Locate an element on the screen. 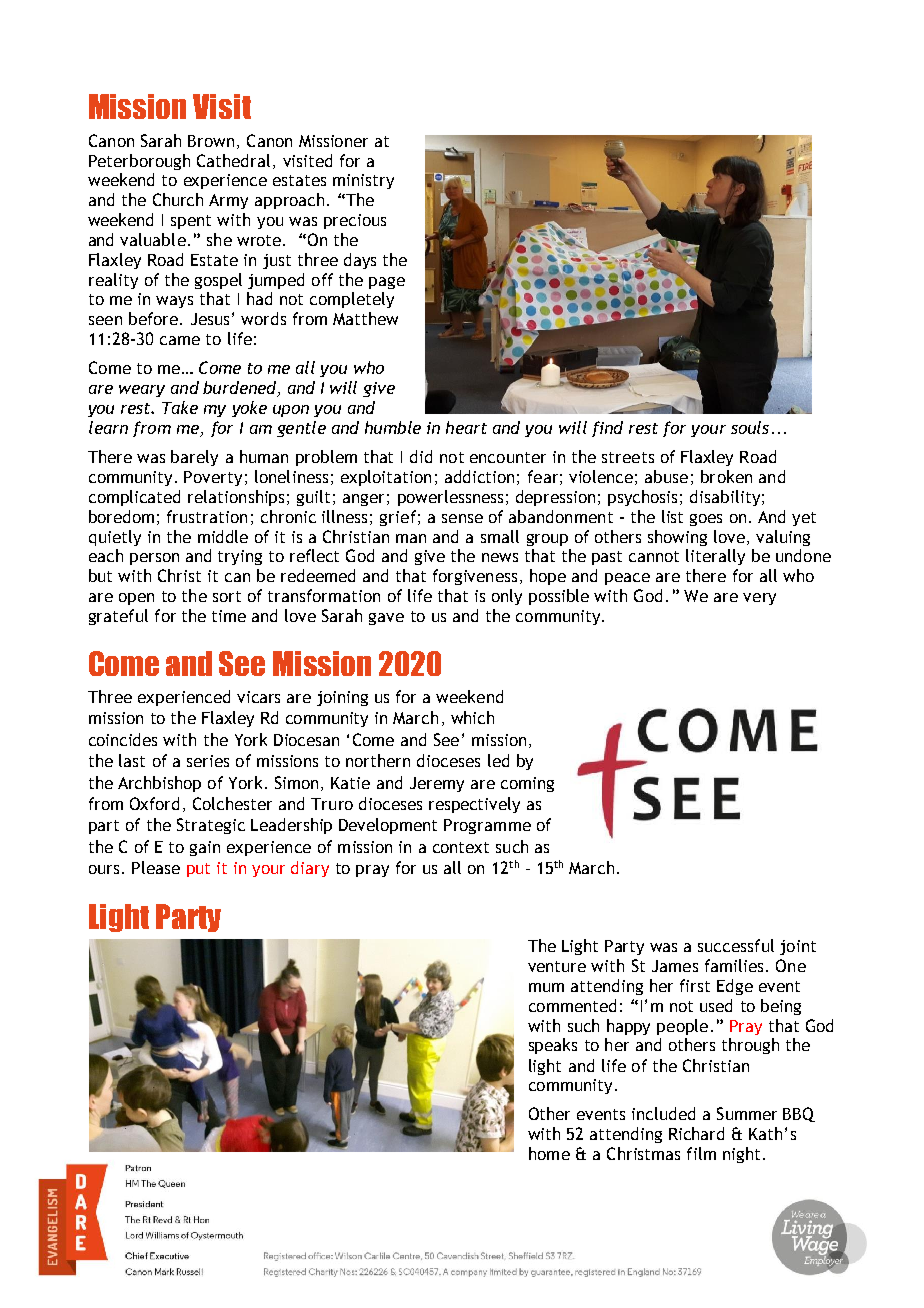  powerlessness is located at coordinates (450, 498).
